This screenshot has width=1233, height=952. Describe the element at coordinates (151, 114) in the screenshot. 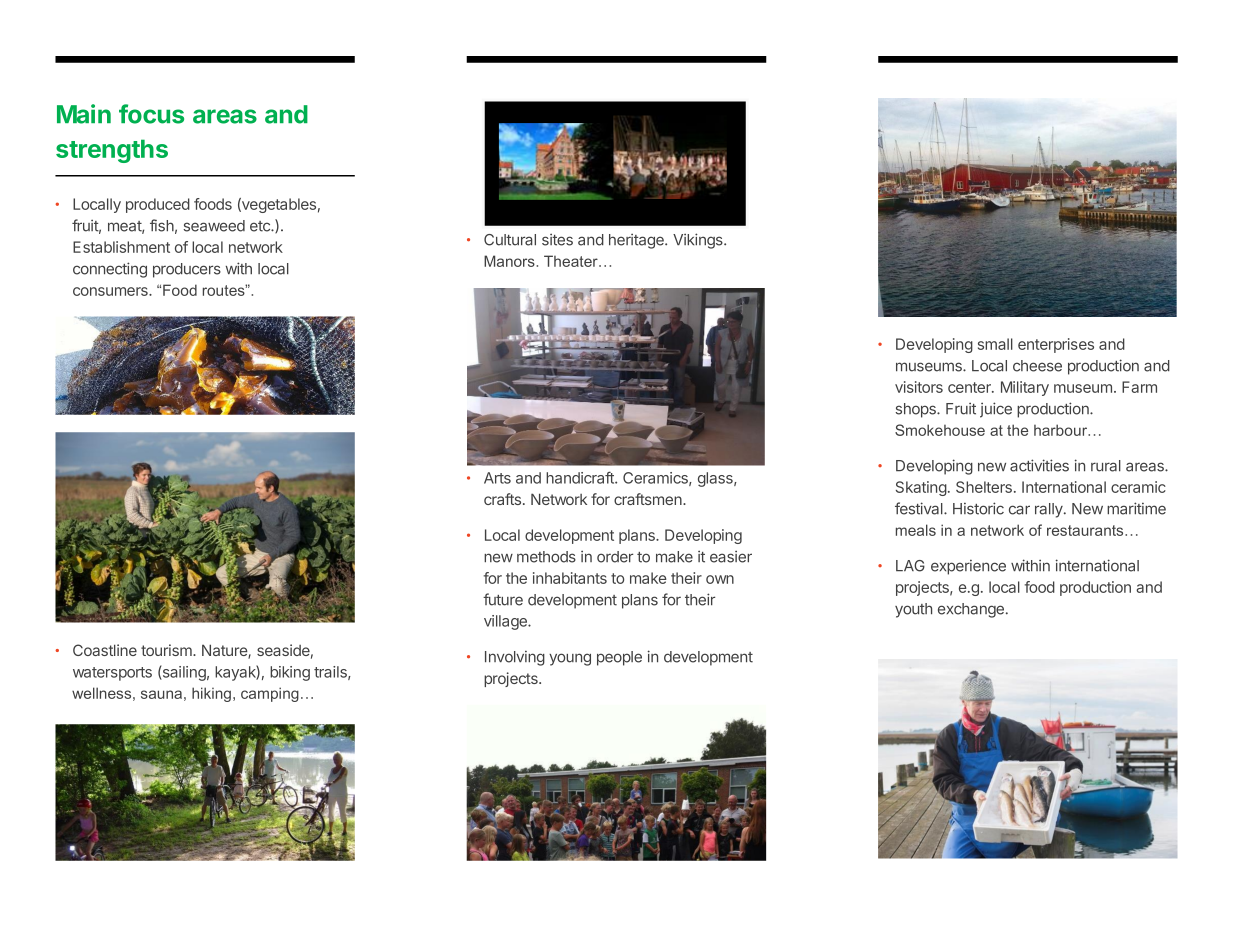

I see `focus` at that location.
